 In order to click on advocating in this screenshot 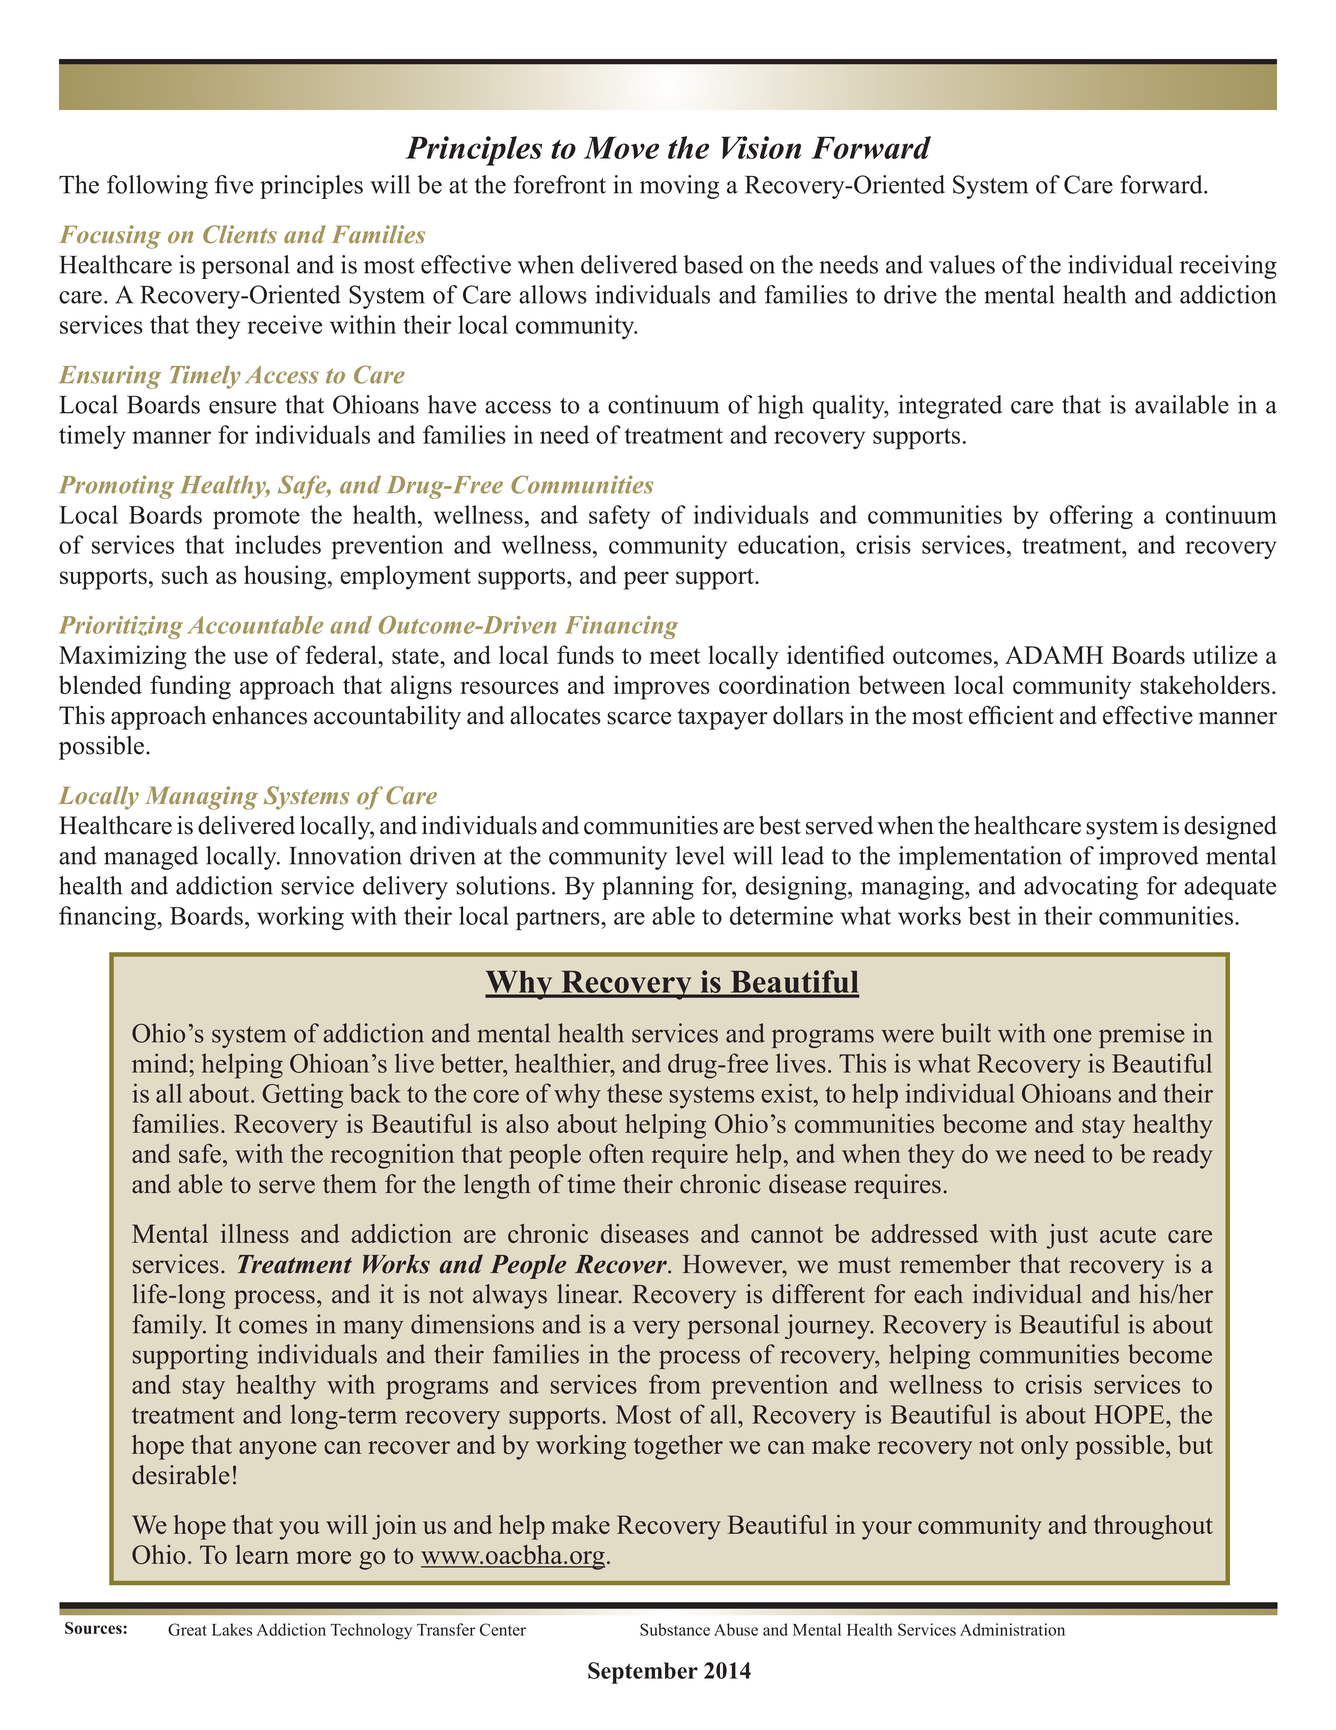, I will do `click(1081, 888)`.
